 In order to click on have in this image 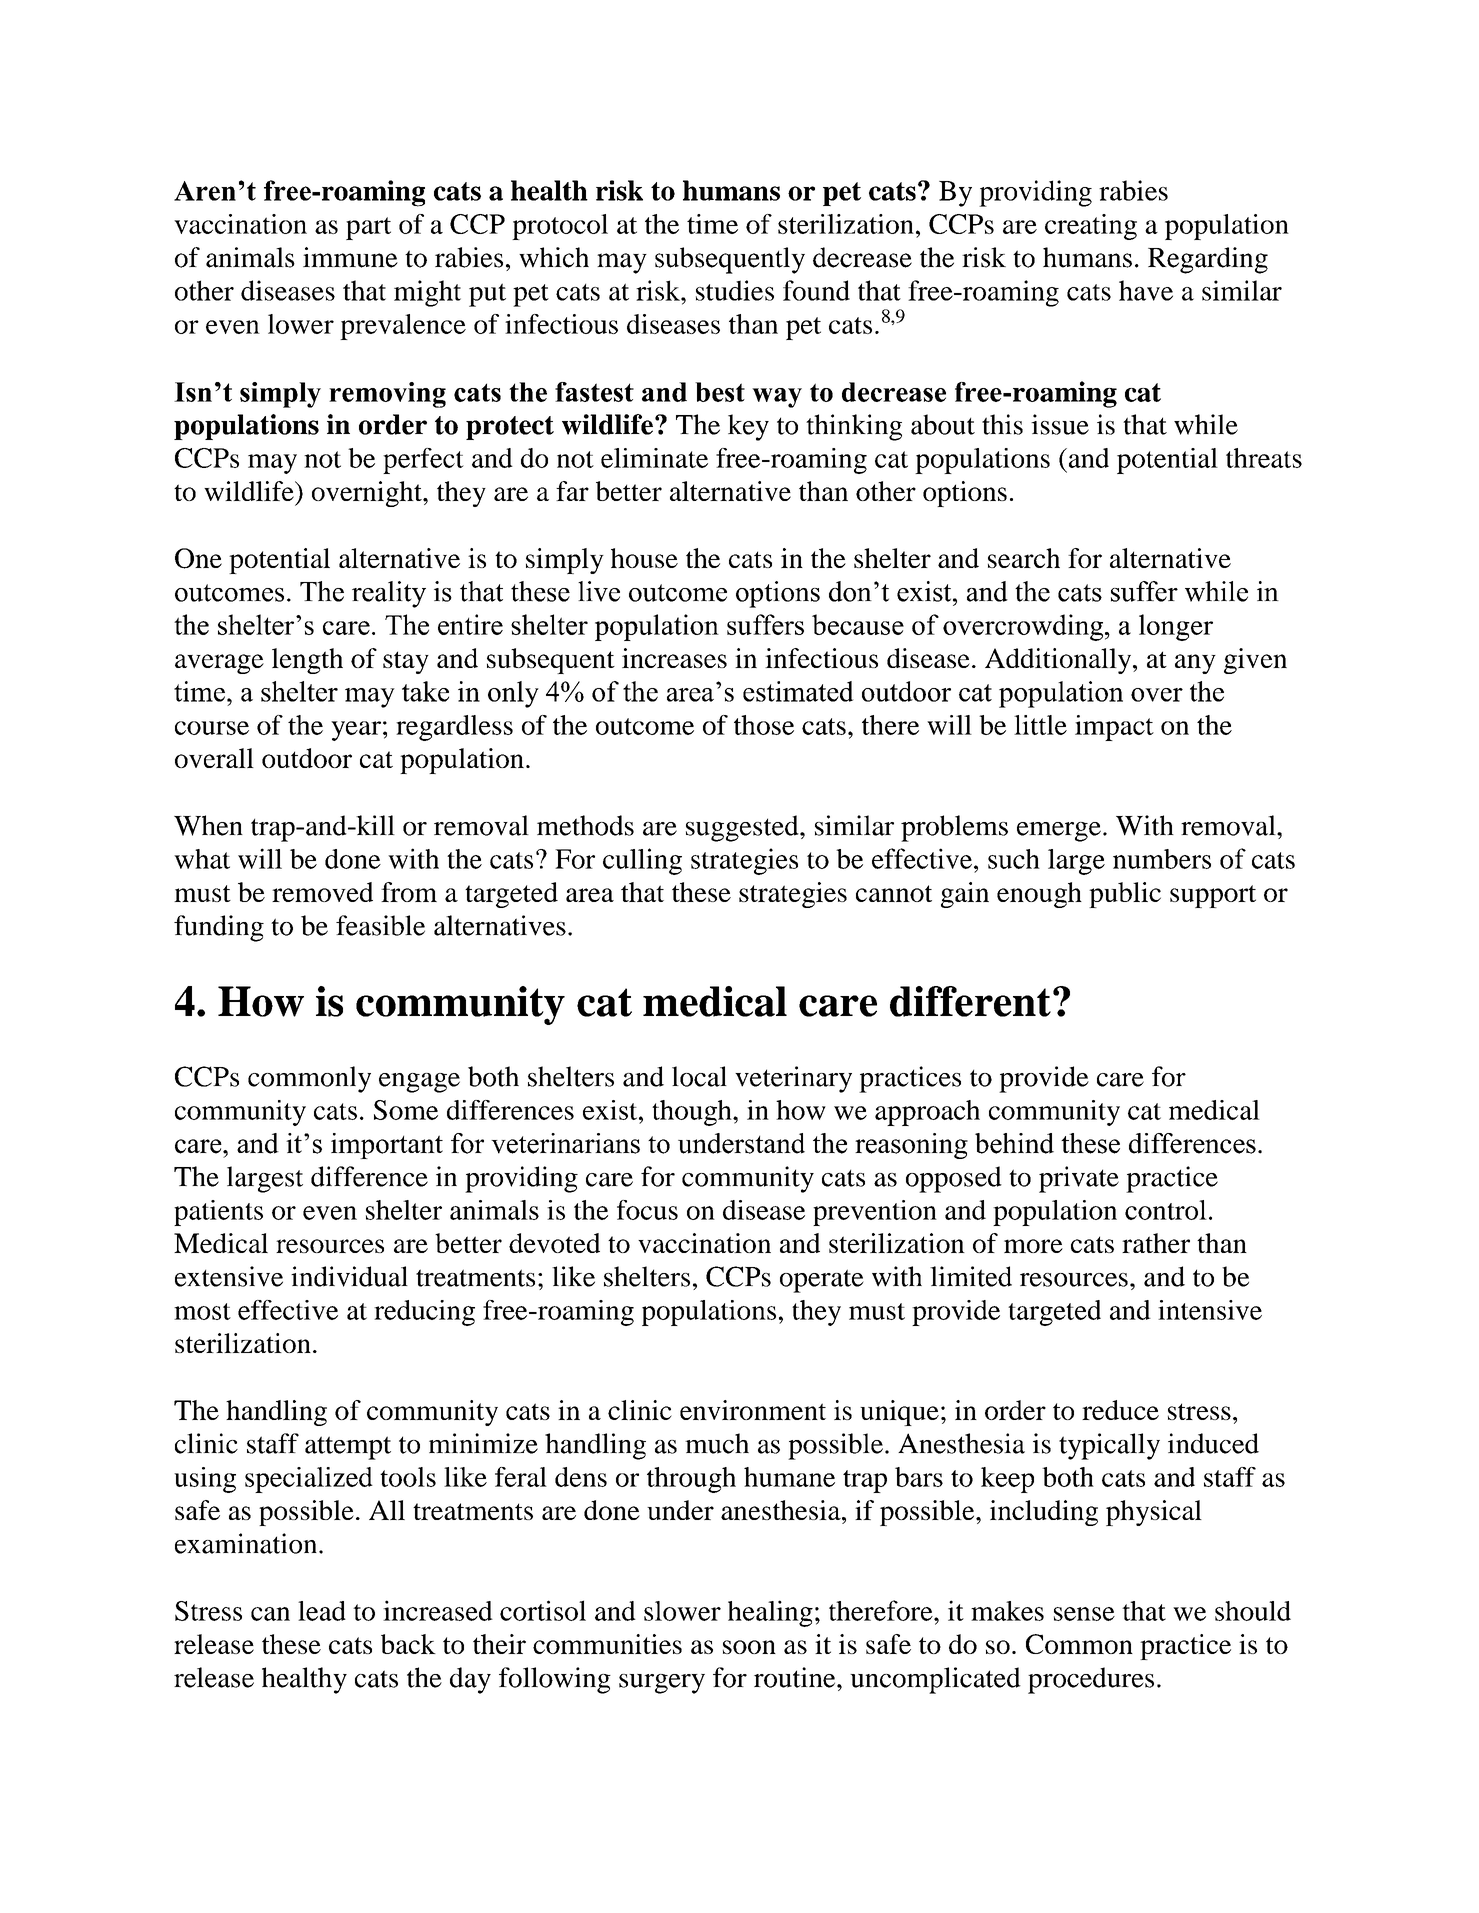, I will do `click(1146, 290)`.
